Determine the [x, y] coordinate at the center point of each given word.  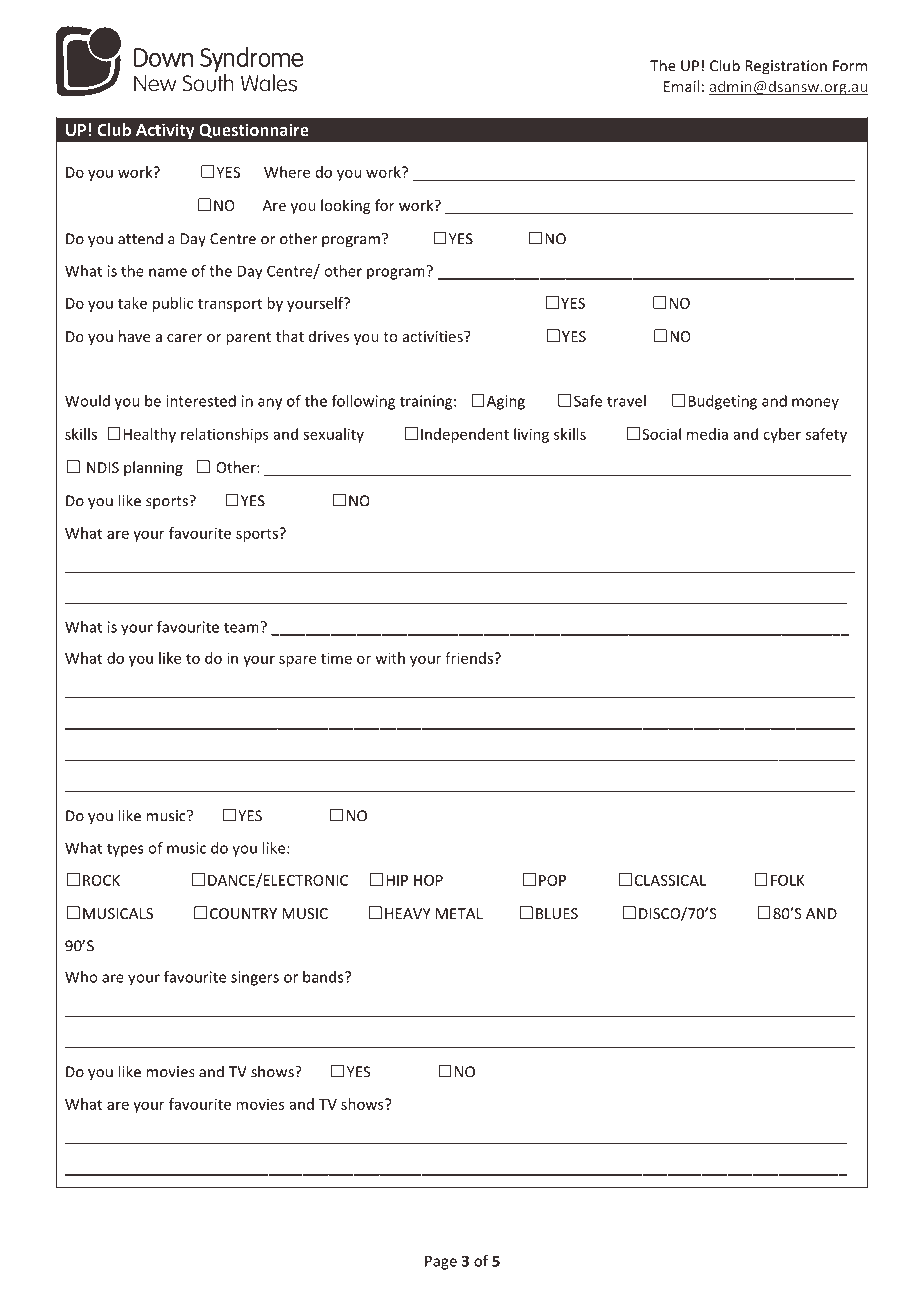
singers [255, 978]
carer [185, 338]
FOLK [788, 880]
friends [470, 658]
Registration [786, 67]
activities [434, 336]
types [125, 850]
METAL [459, 913]
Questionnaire [254, 130]
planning [153, 468]
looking [345, 206]
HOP [428, 880]
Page [441, 1262]
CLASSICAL [670, 880]
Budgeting [722, 402]
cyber [782, 435]
